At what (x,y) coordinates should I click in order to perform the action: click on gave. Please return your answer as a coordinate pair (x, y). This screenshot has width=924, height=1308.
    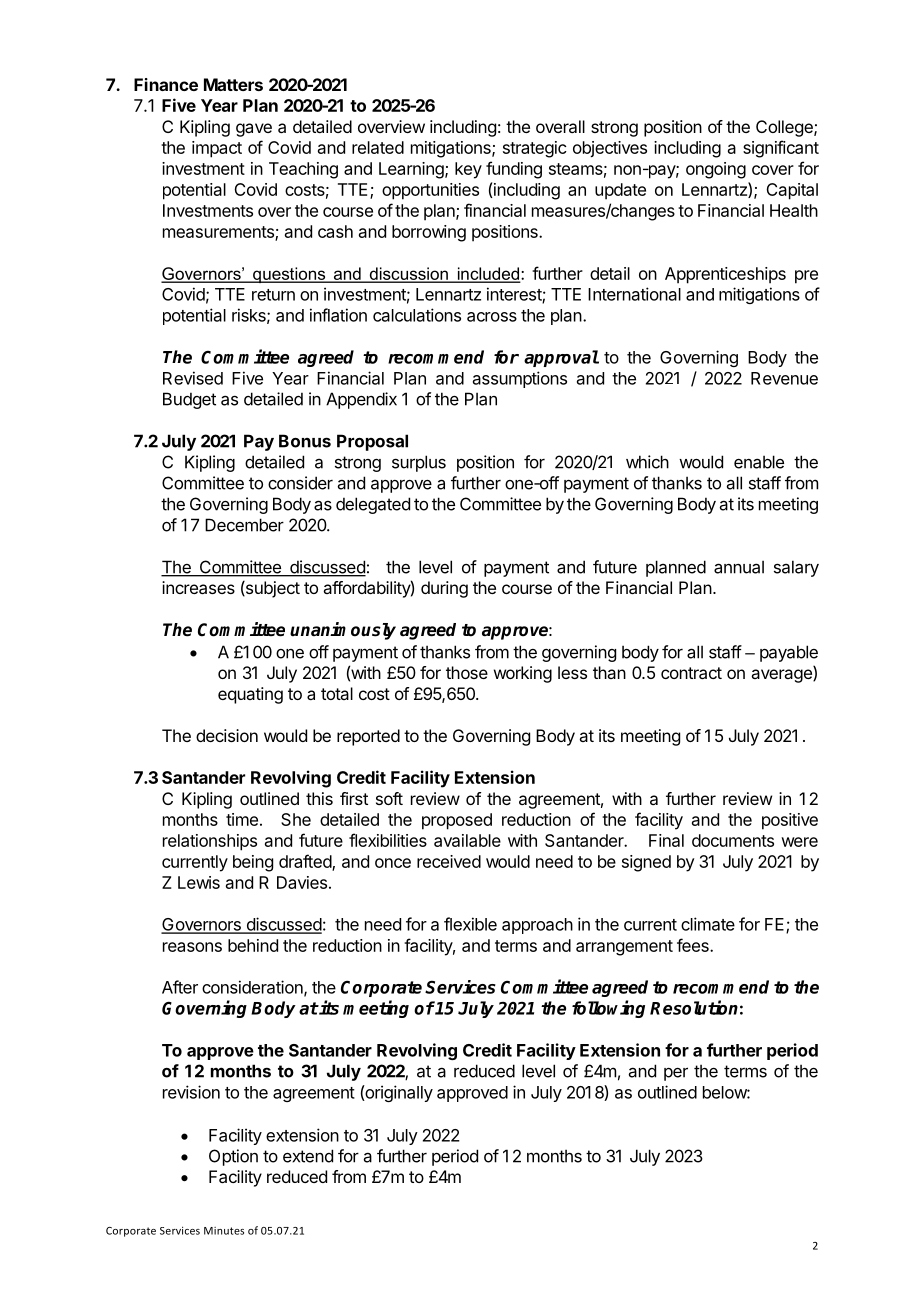
    Looking at the image, I should click on (254, 130).
